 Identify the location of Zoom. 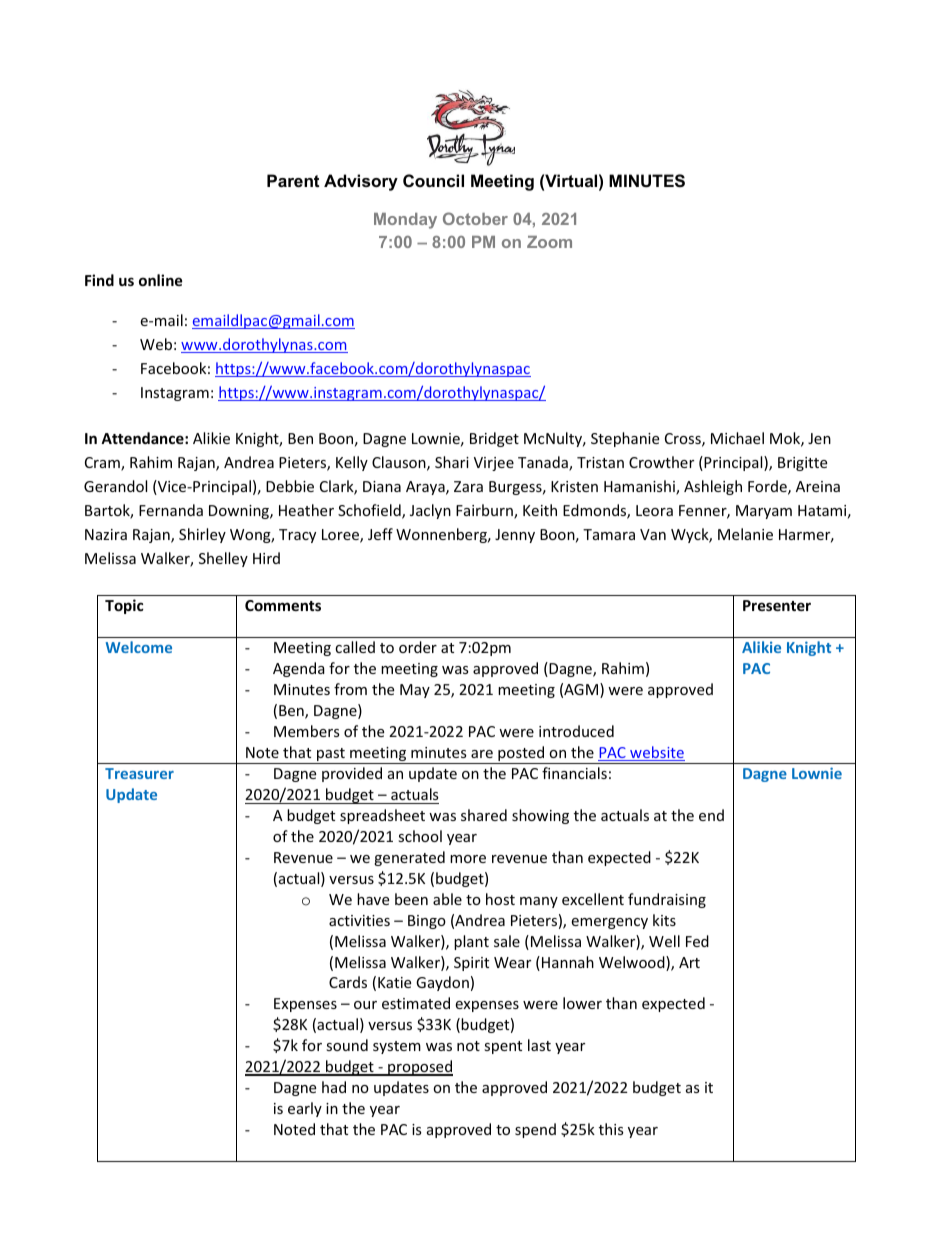
(549, 242).
